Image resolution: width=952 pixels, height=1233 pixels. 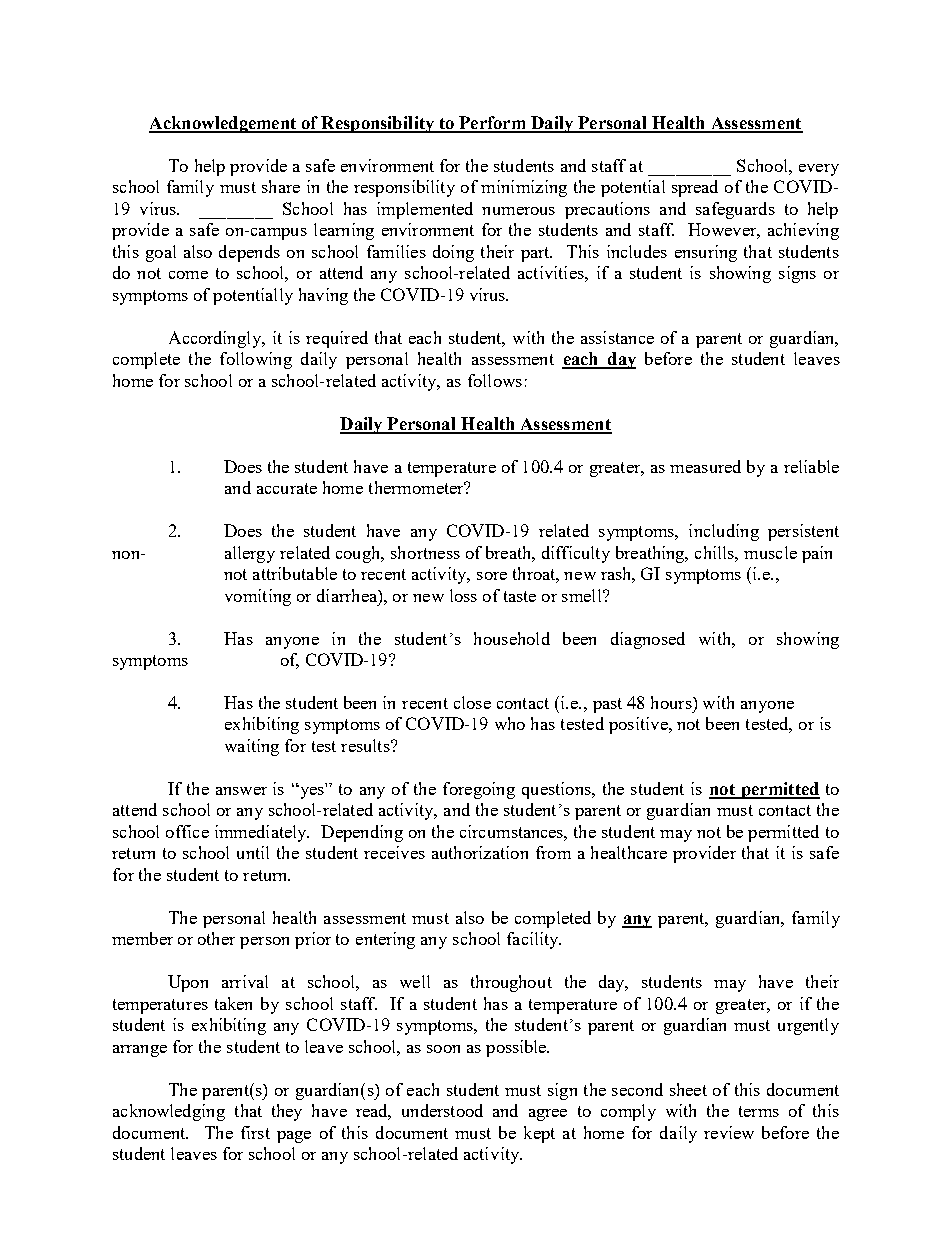 I want to click on vomiting, so click(x=258, y=597).
